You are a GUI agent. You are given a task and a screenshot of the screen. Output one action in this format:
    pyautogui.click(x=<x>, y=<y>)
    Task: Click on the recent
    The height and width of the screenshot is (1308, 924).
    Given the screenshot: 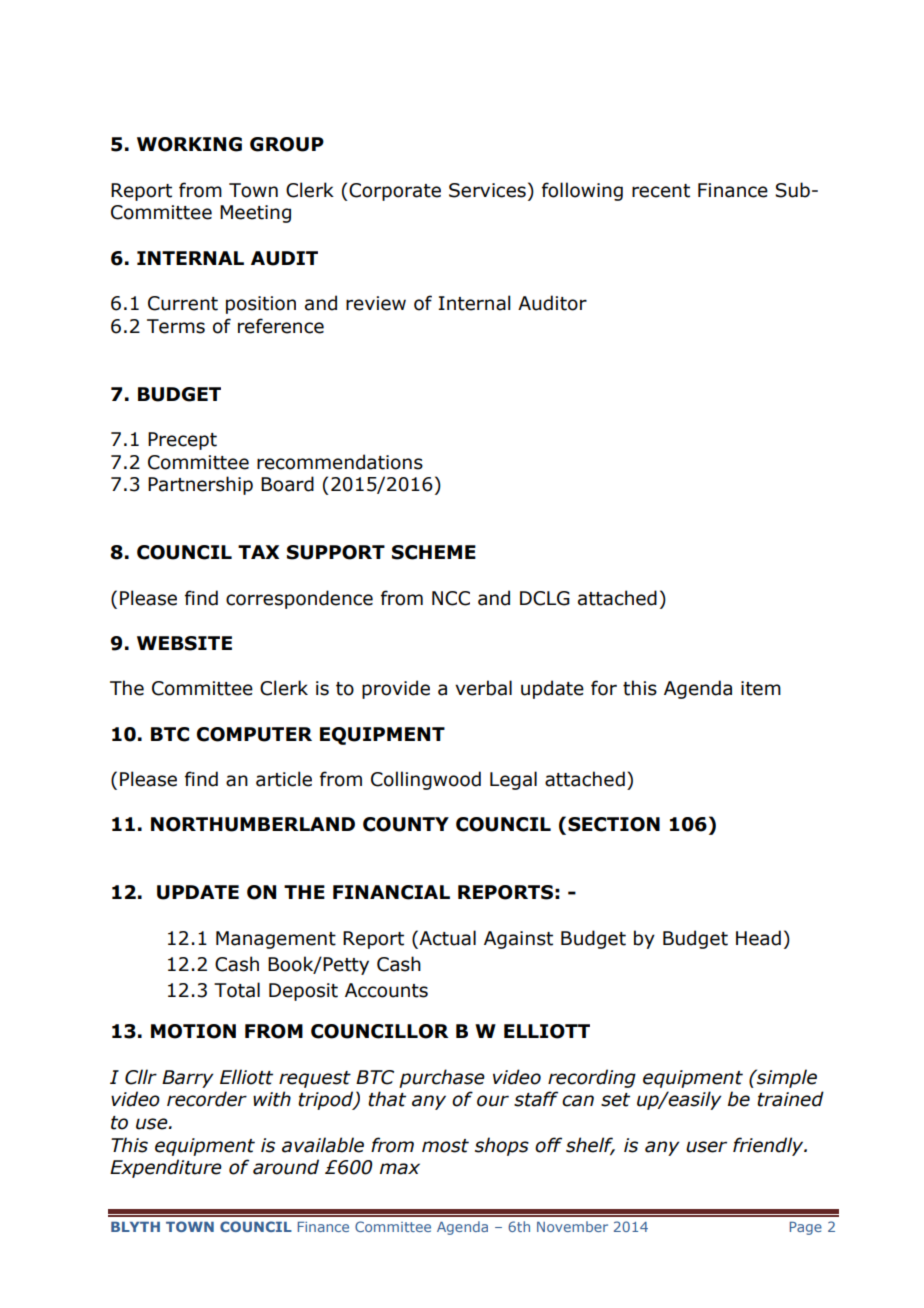 What is the action you would take?
    pyautogui.click(x=661, y=191)
